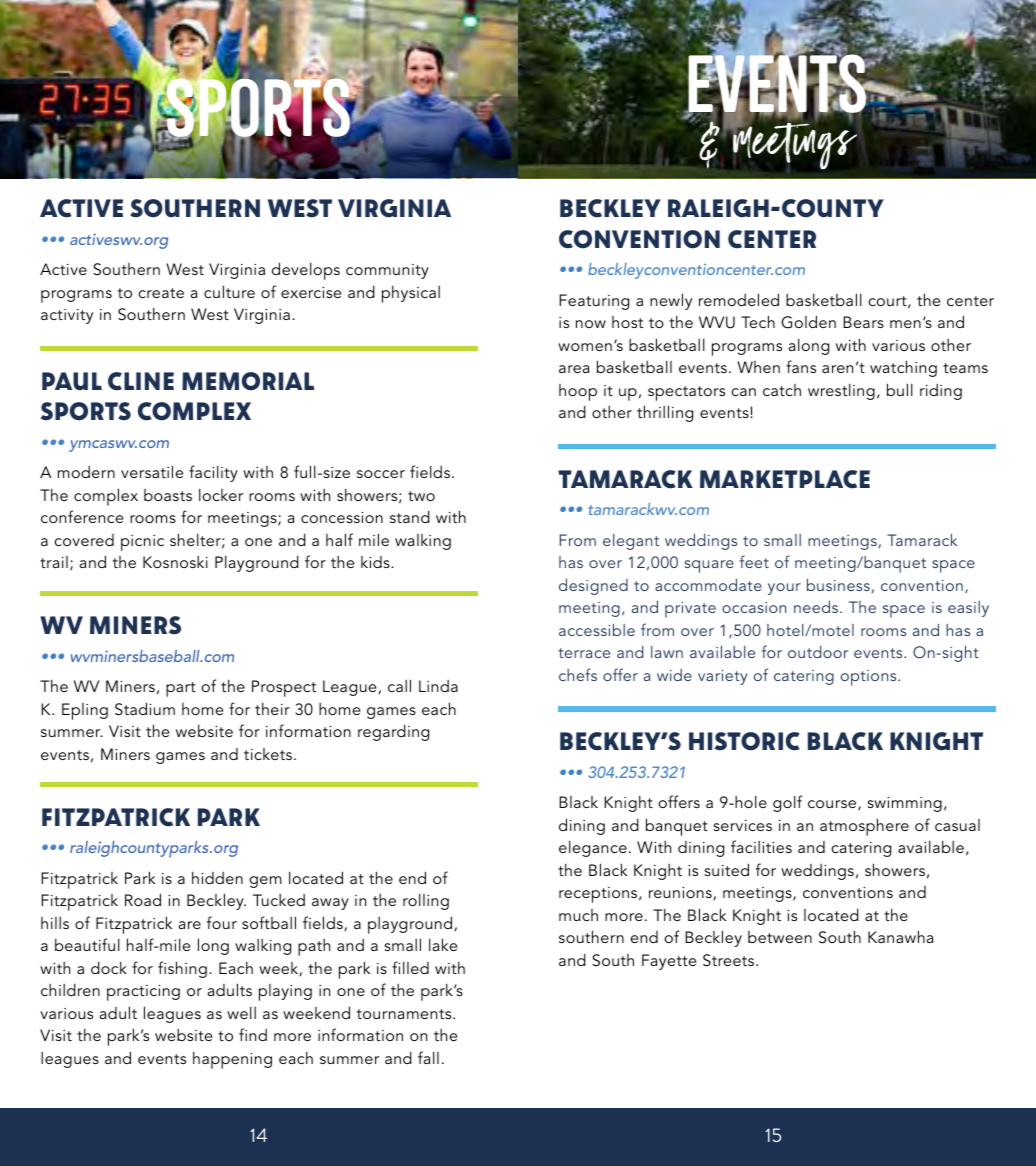 This document has height=1166, width=1036. Describe the element at coordinates (578, 674) in the document. I see `chefs` at that location.
